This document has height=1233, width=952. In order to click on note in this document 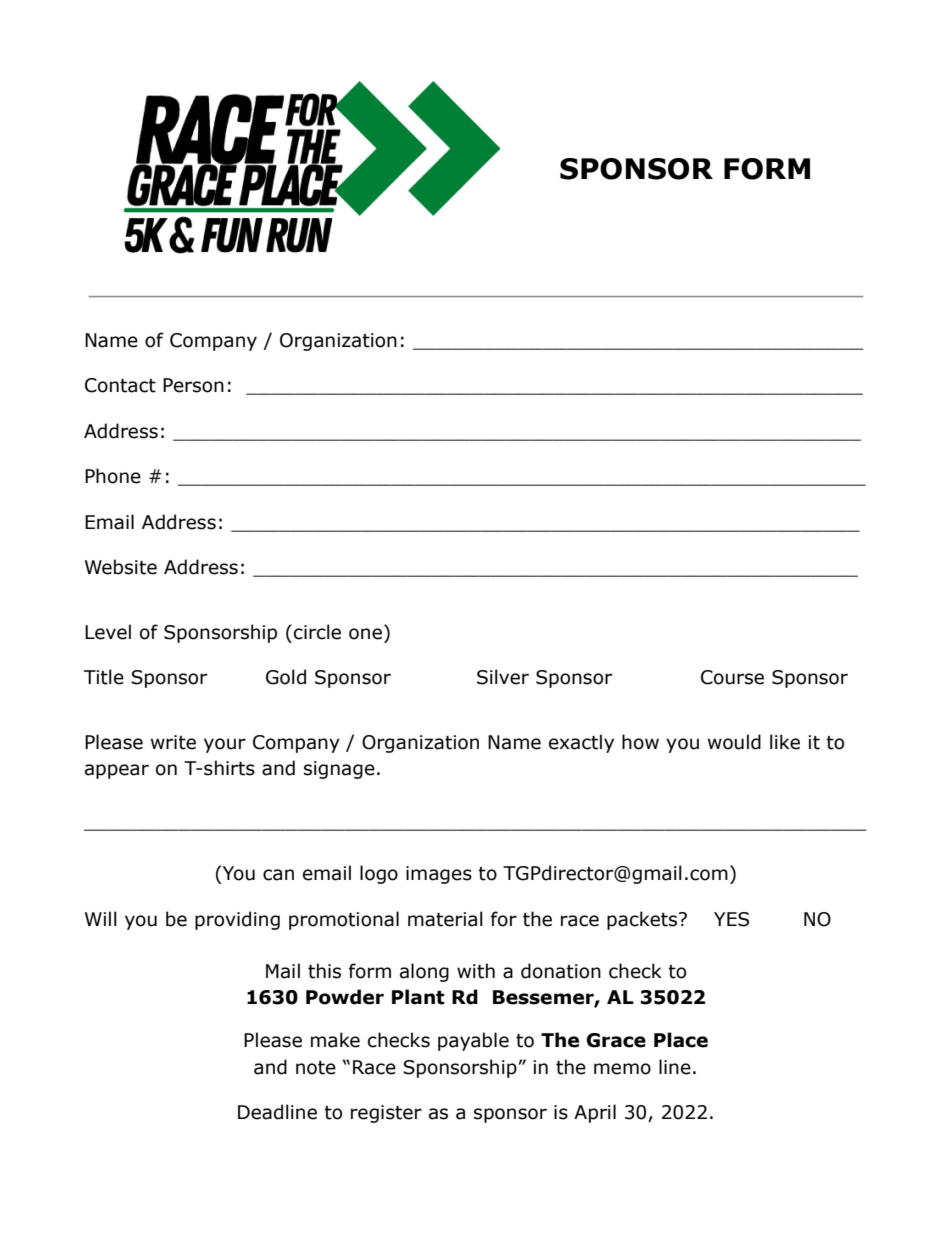, I will do `click(316, 1068)`.
